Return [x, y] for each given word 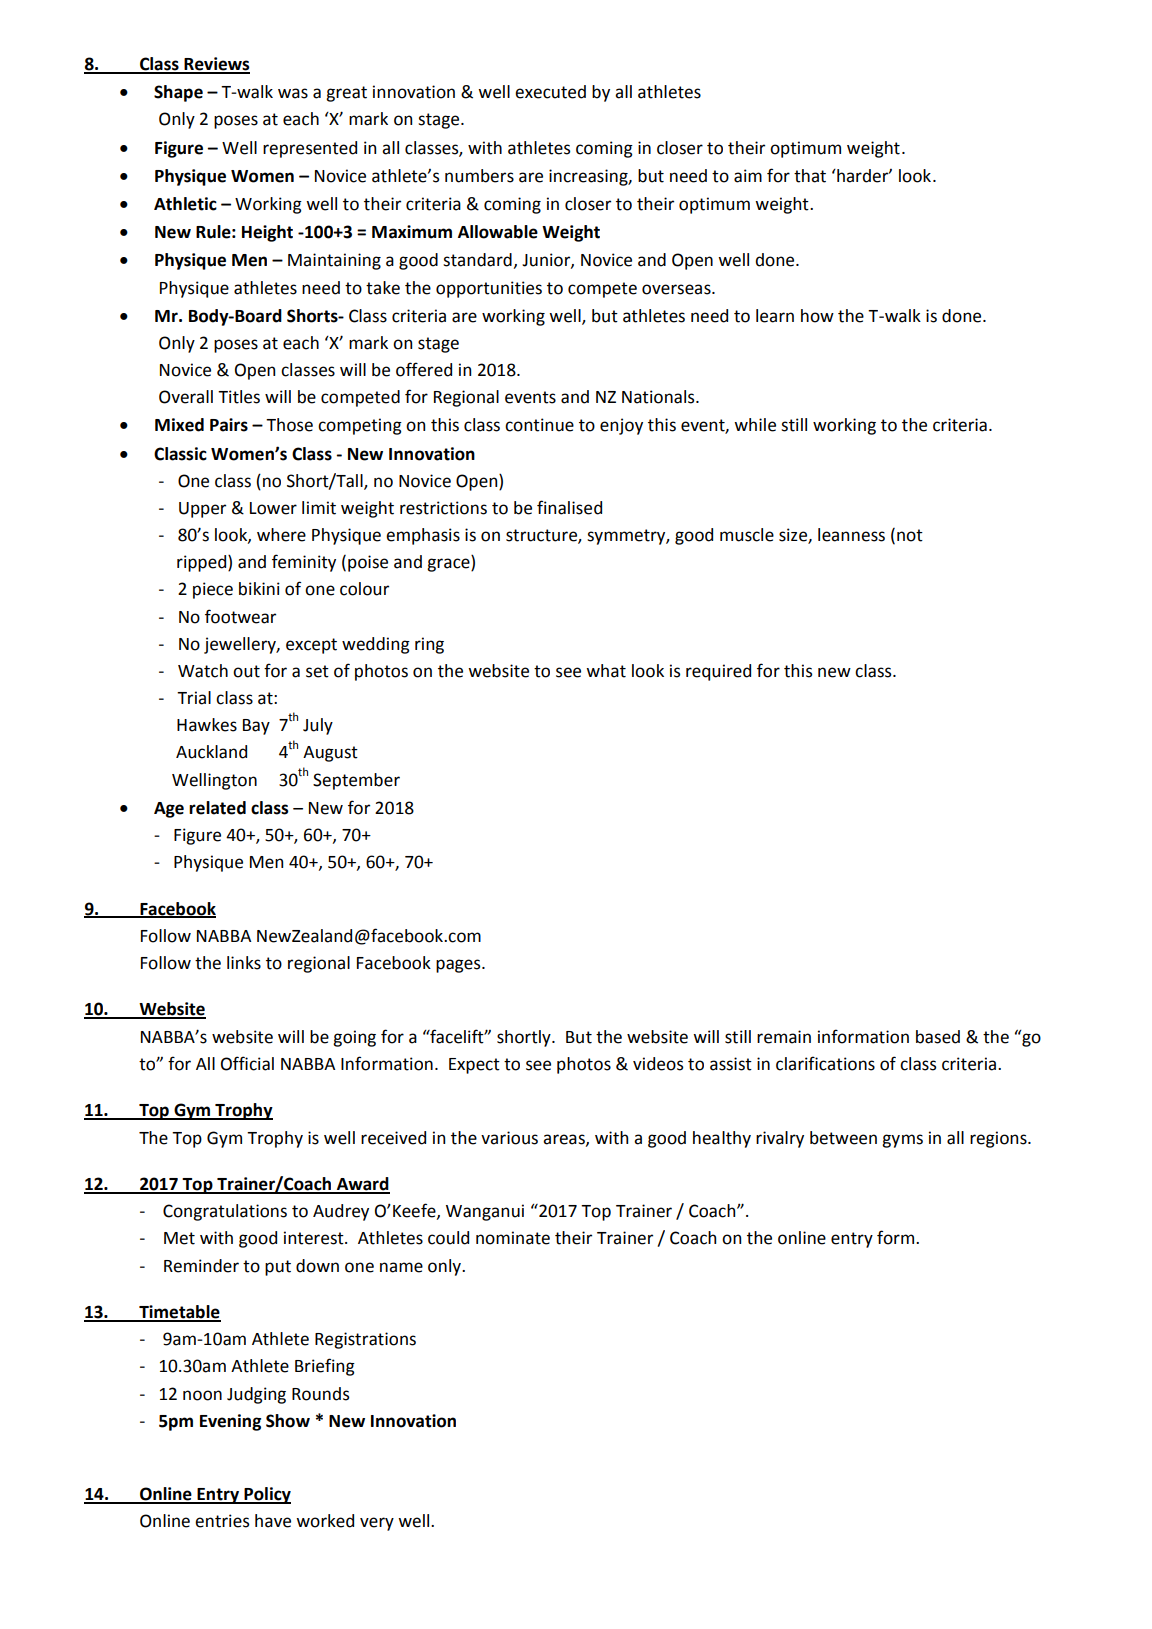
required [718, 672]
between [843, 1138]
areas [565, 1140]
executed [550, 92]
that [810, 176]
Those [289, 425]
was [293, 93]
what [606, 671]
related [217, 808]
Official [247, 1063]
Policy [266, 1495]
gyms [902, 1141]
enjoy [621, 426]
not [910, 535]
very [377, 1524]
